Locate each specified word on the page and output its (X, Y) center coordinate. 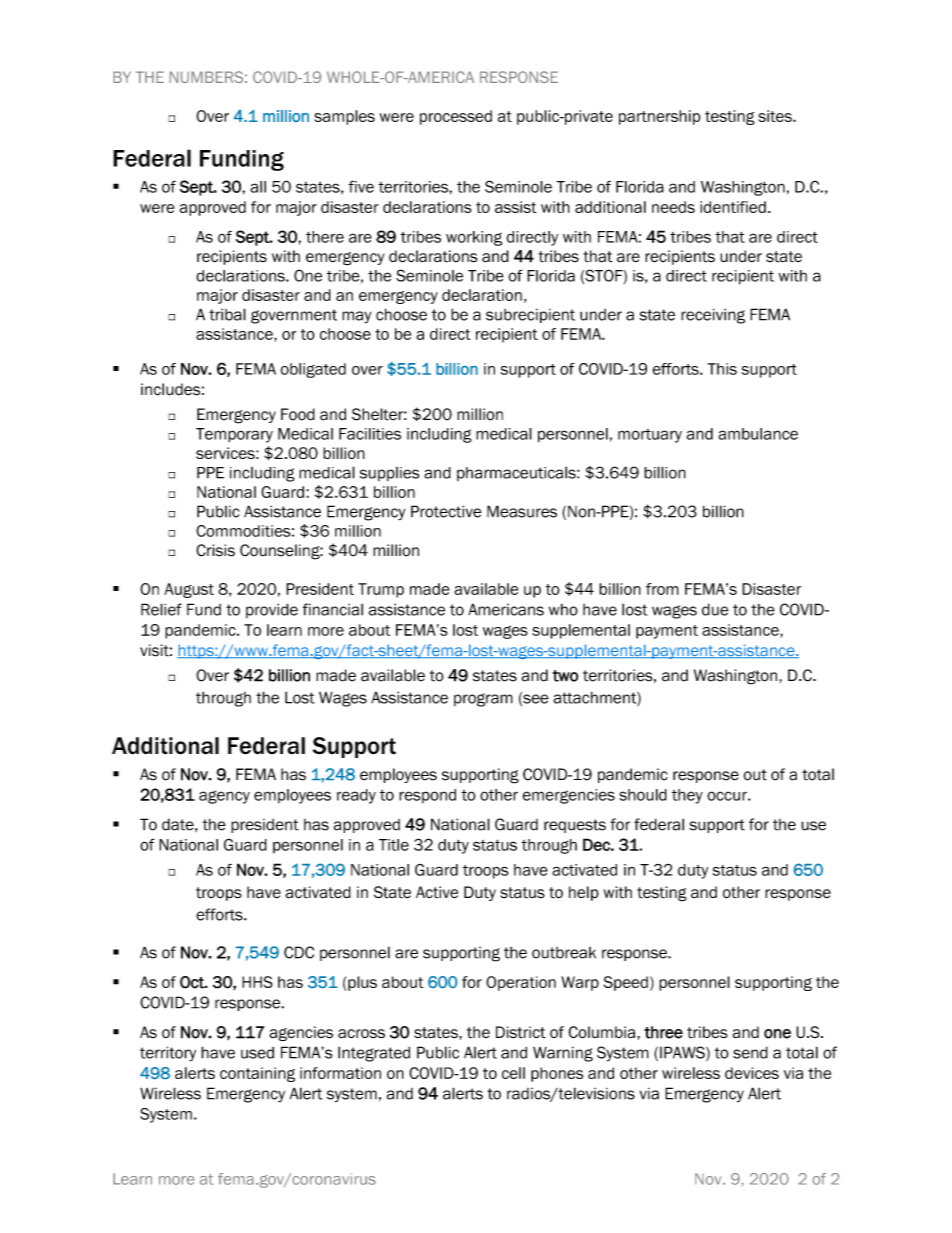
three (663, 1032)
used (257, 1053)
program (483, 700)
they (687, 796)
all (258, 187)
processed (456, 117)
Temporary (234, 435)
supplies (389, 474)
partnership (660, 117)
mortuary (650, 436)
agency (224, 797)
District (521, 1032)
